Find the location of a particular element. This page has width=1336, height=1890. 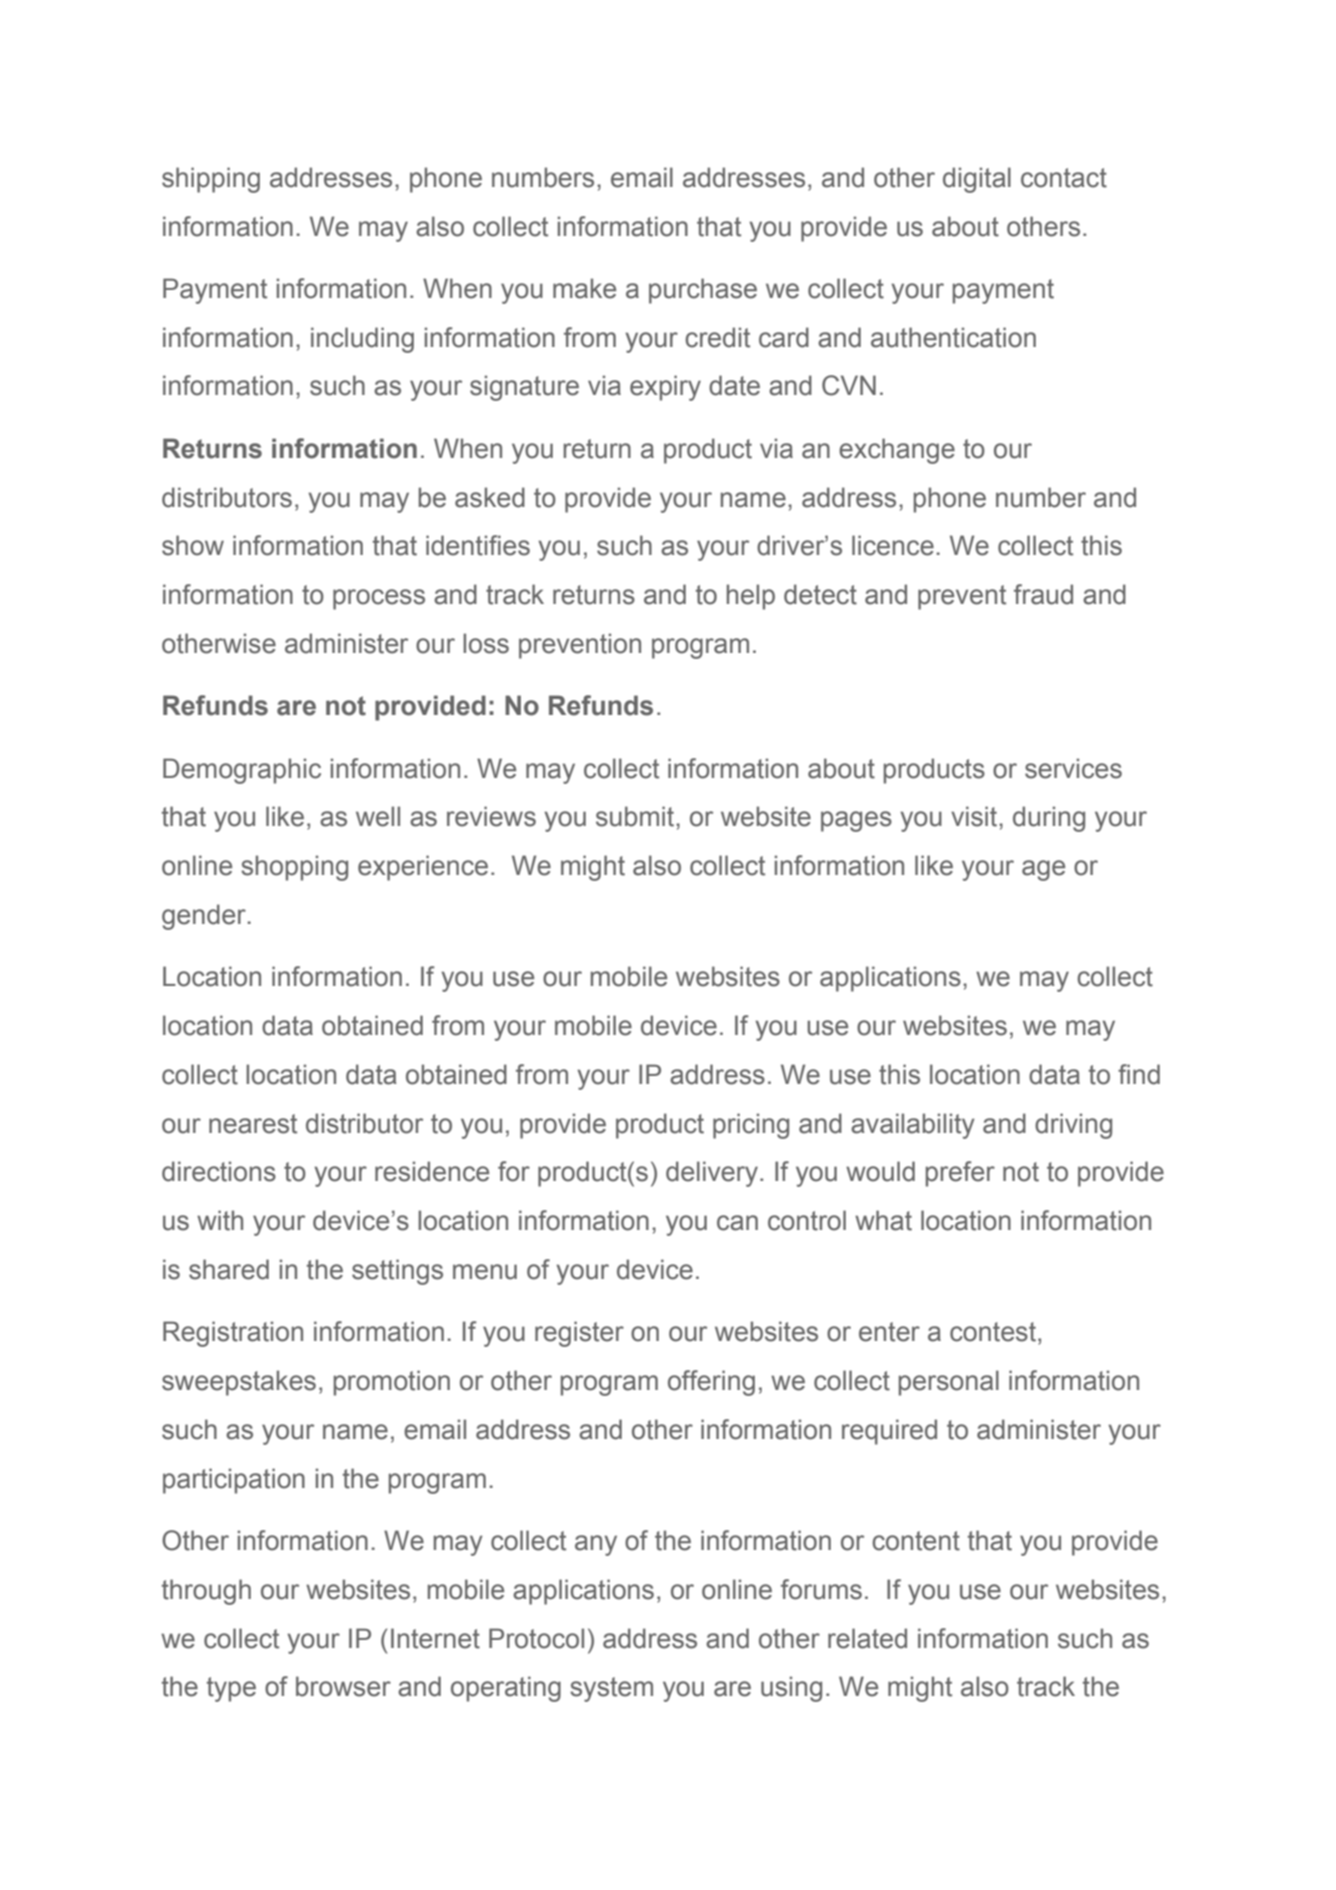

system is located at coordinates (611, 1689).
